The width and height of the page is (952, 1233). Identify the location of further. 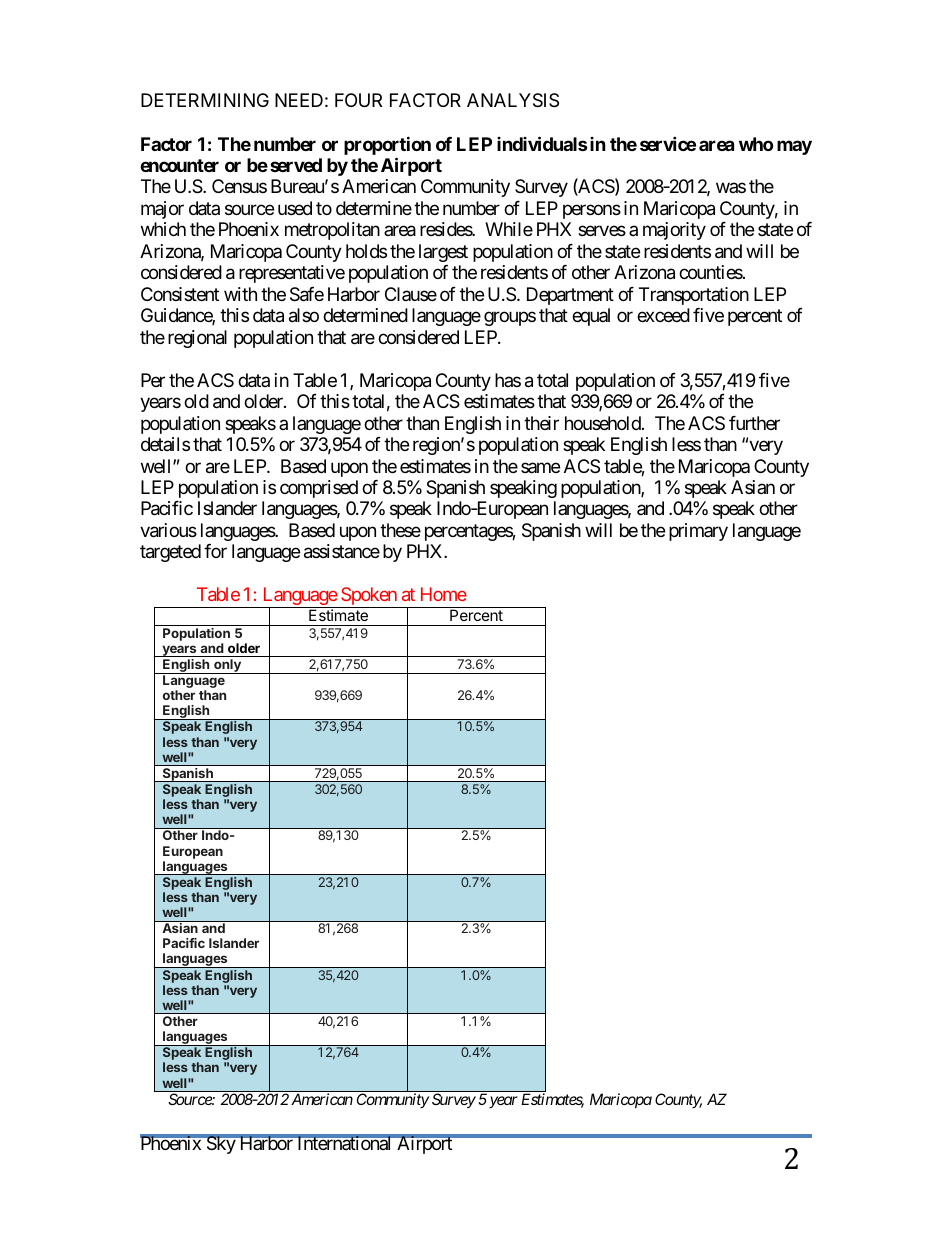
(754, 423).
